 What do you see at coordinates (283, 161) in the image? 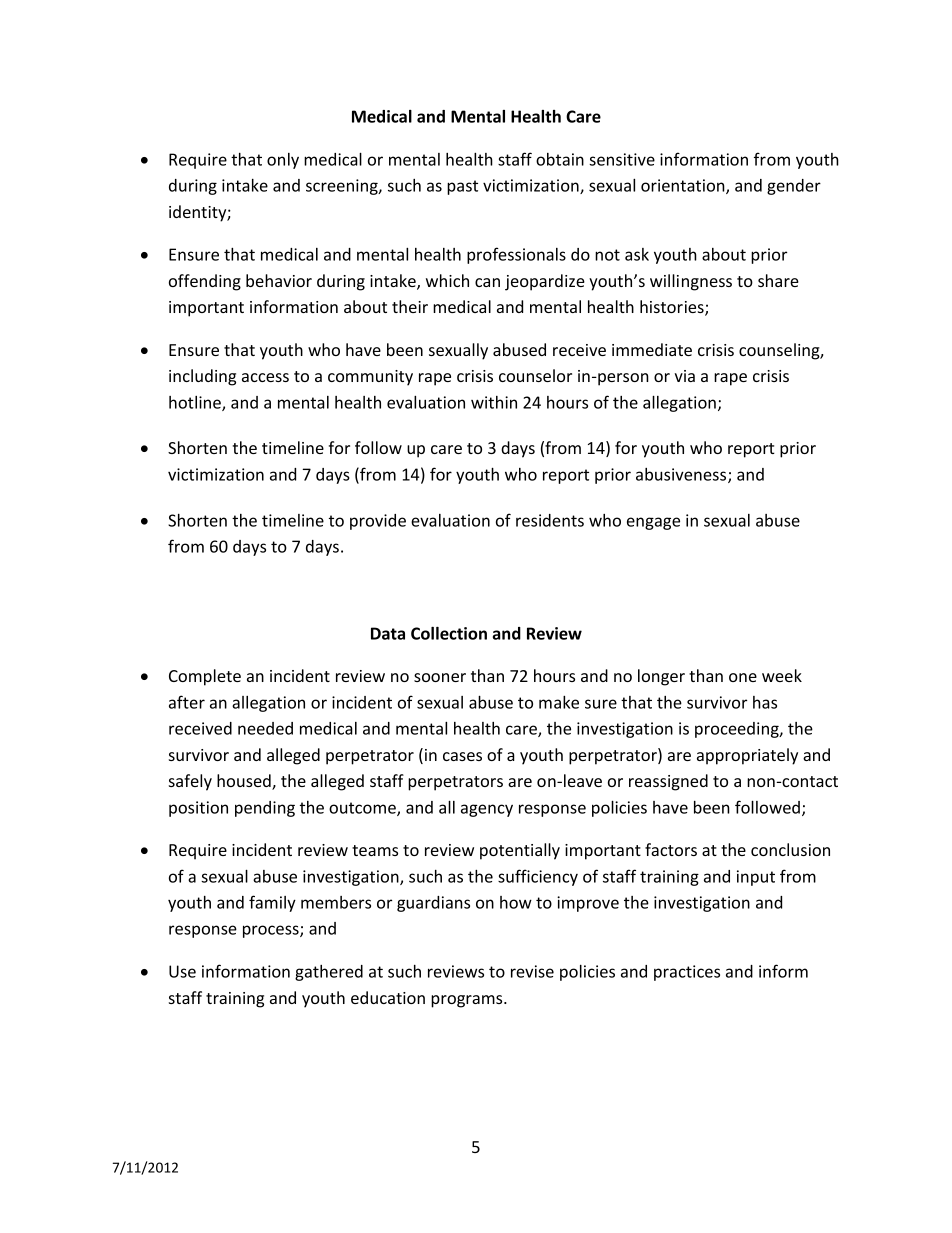
I see `only` at bounding box center [283, 161].
